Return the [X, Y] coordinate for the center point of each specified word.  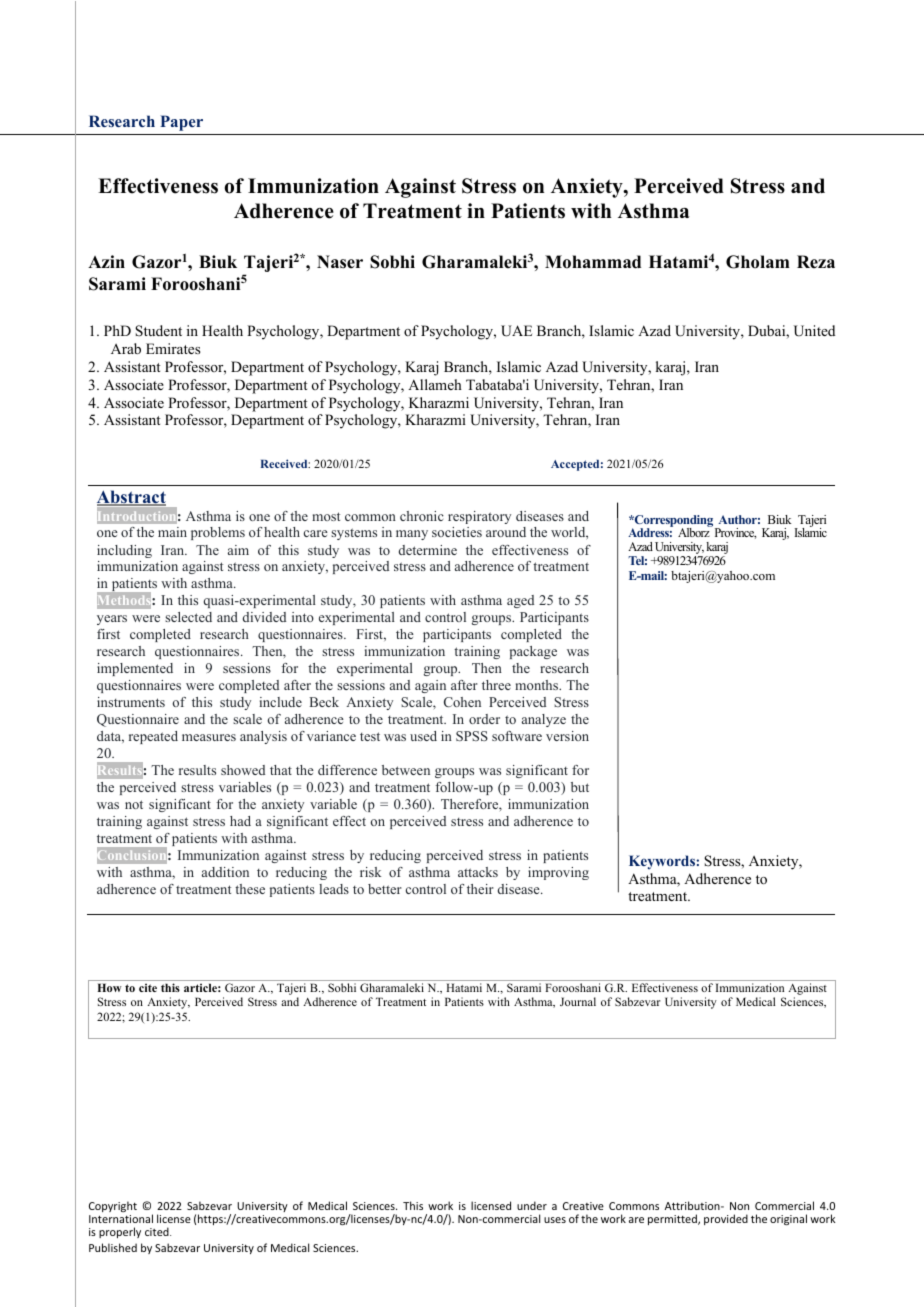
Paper [181, 123]
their [480, 889]
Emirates [173, 348]
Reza [816, 262]
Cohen [462, 702]
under [532, 1205]
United [814, 331]
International [121, 1218]
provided [726, 1219]
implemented [135, 669]
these [250, 889]
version [567, 736]
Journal [578, 1001]
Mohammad [593, 262]
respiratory [479, 517]
